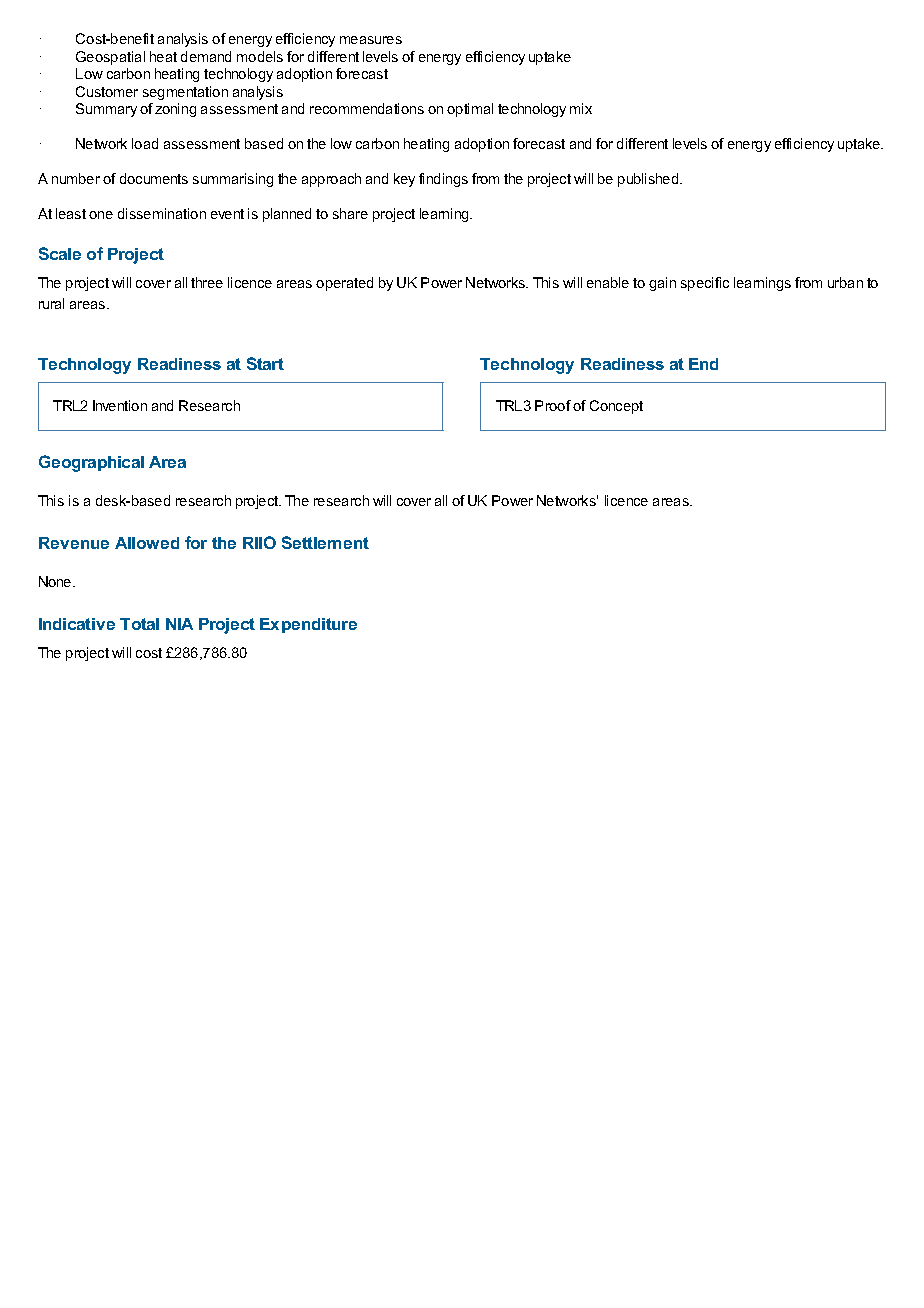 The image size is (924, 1308). I want to click on Total, so click(139, 624).
